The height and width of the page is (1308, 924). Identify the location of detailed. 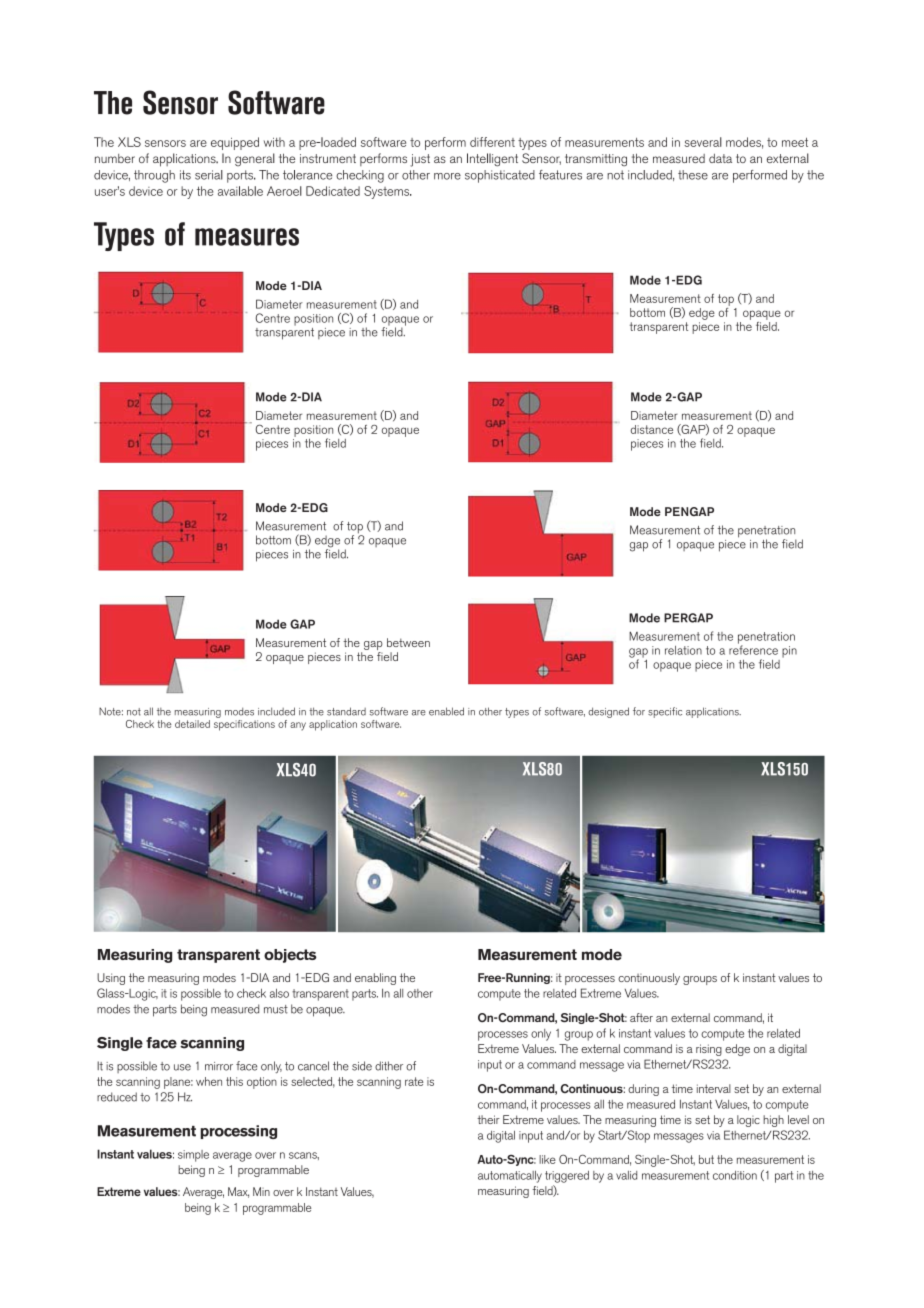
(192, 724).
